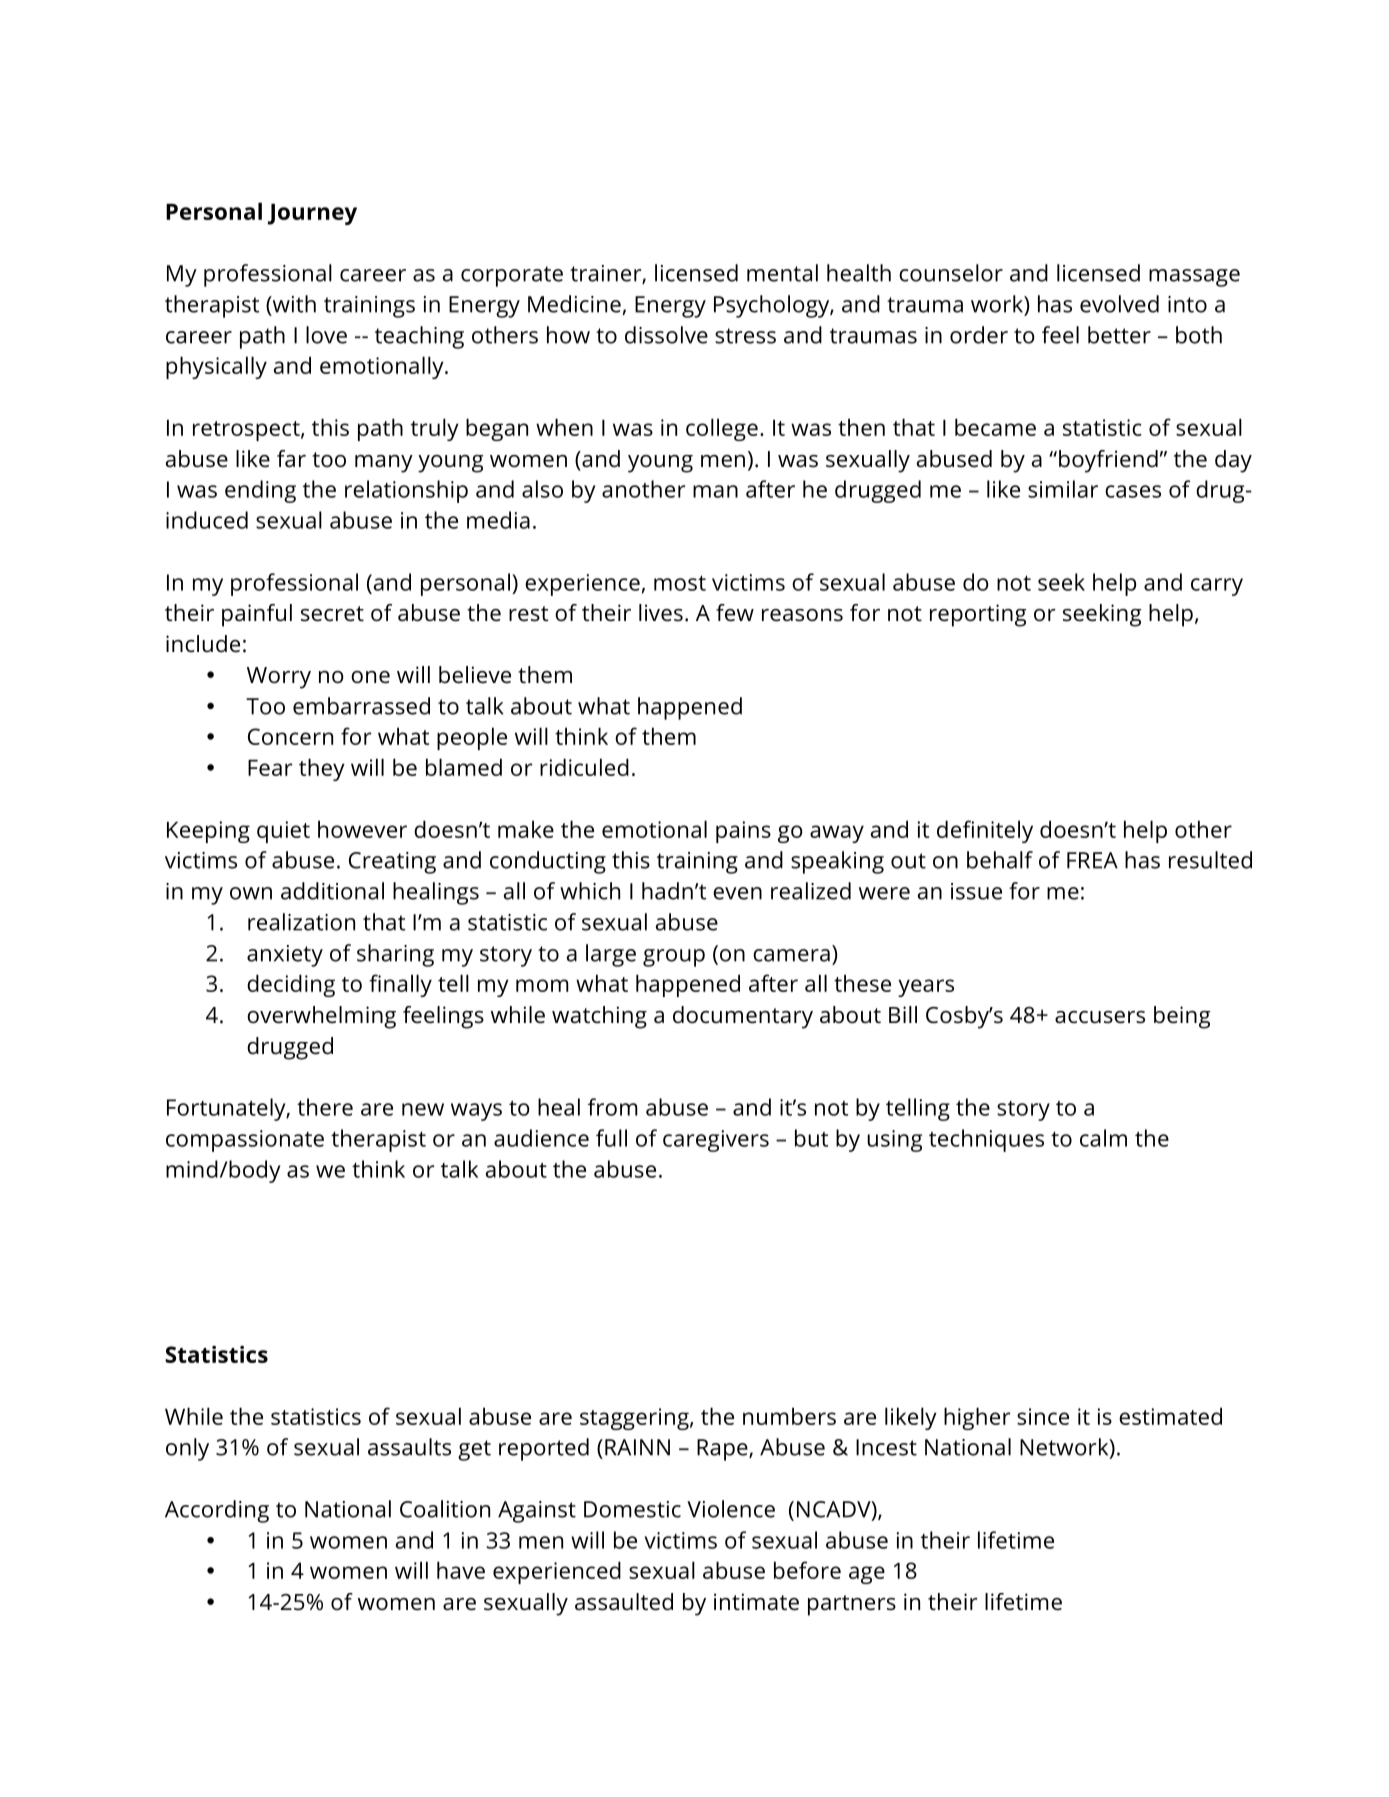 The height and width of the page is (1797, 1389). Describe the element at coordinates (301, 922) in the page. I see `realization` at that location.
